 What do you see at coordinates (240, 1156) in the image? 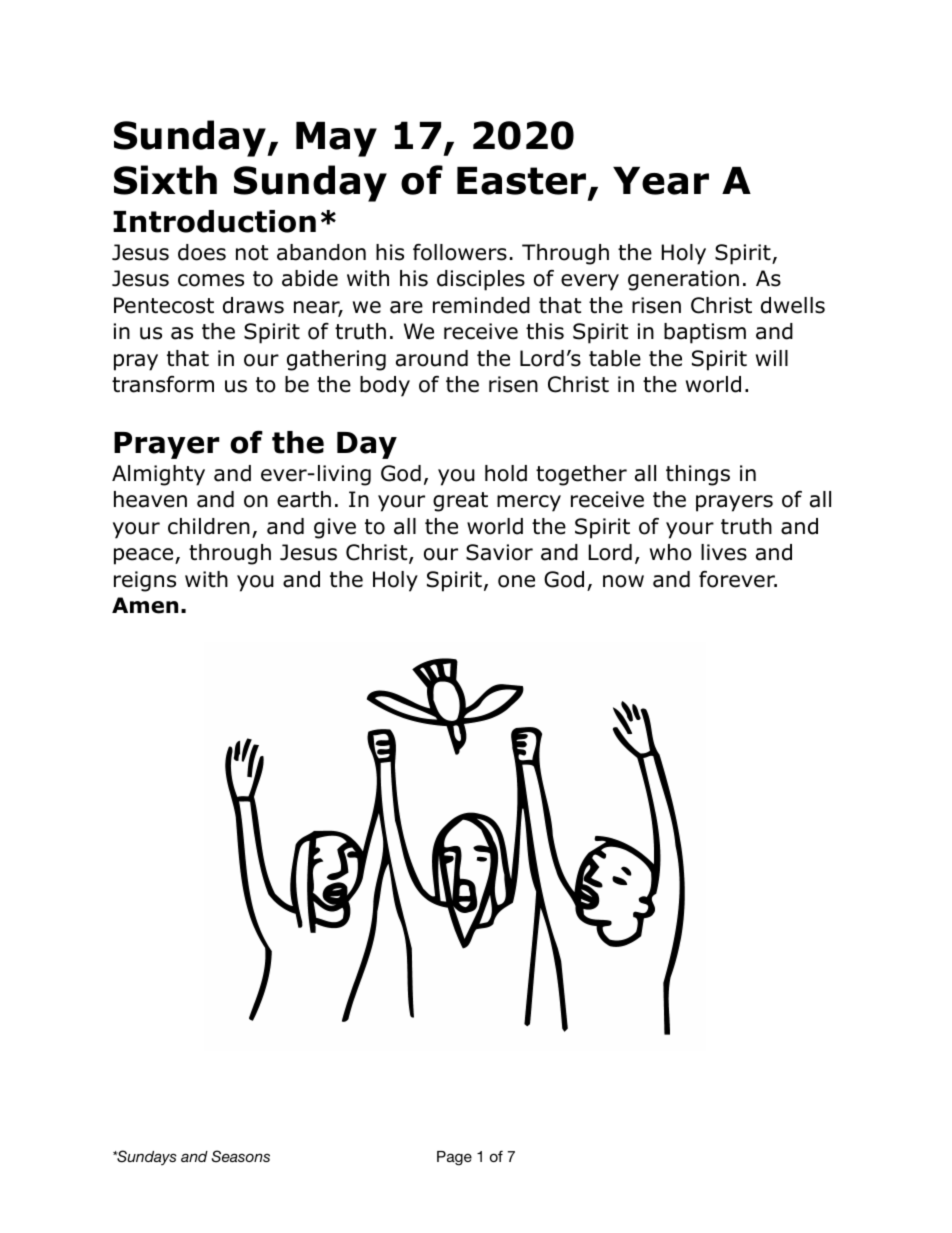
I see `Seasons` at bounding box center [240, 1156].
